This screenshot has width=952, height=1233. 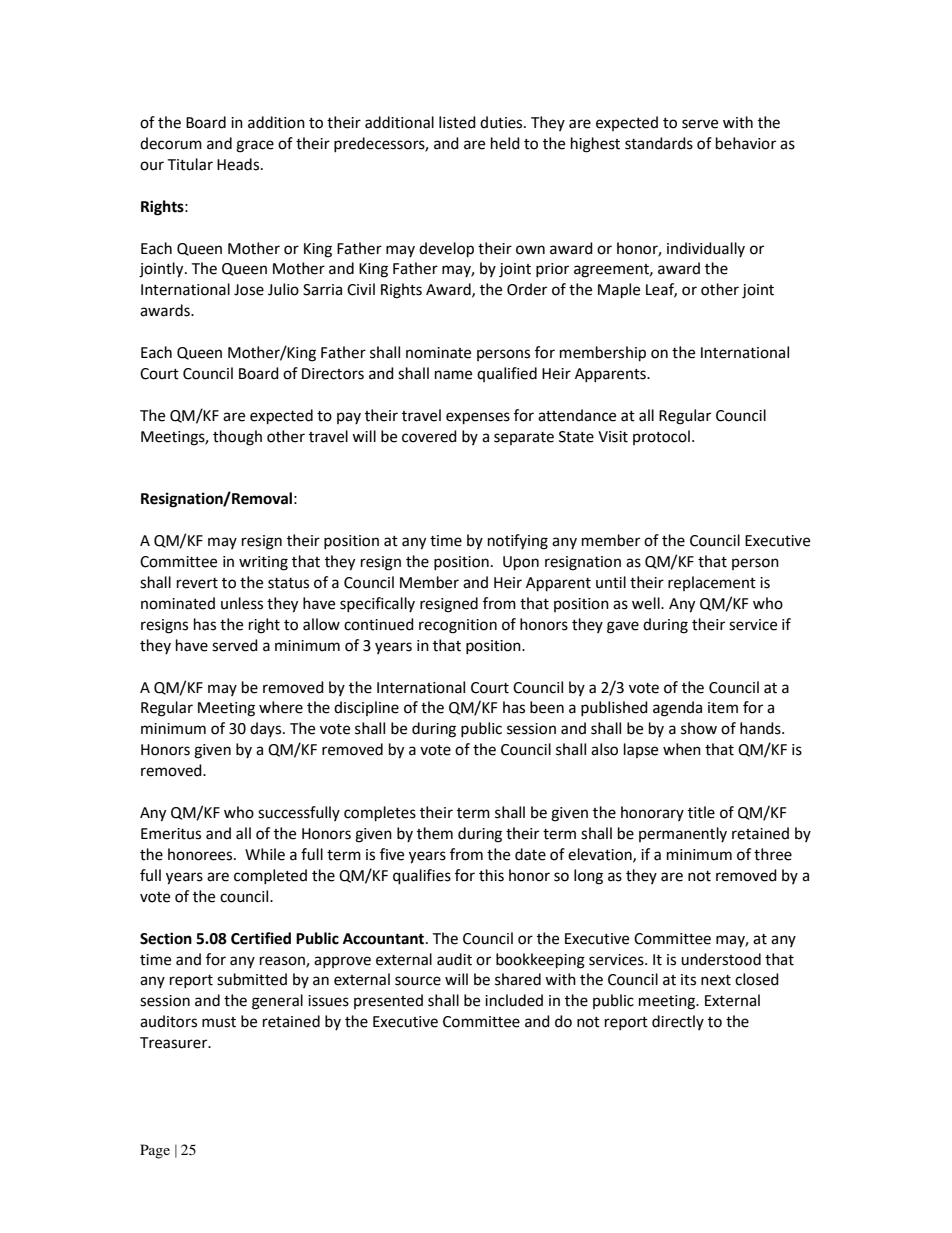 I want to click on replacement, so click(x=712, y=583).
